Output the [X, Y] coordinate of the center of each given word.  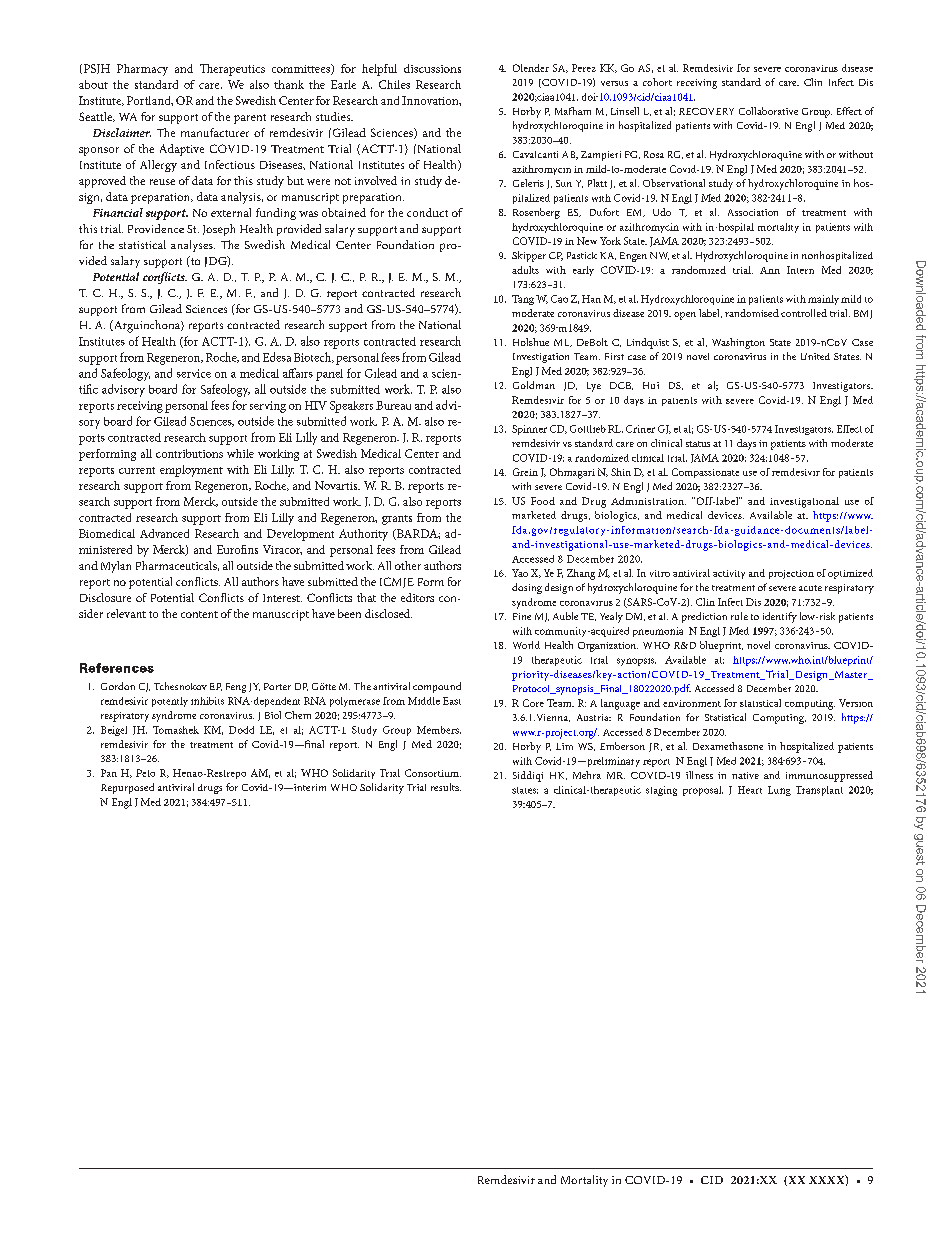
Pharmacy [142, 70]
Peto [145, 773]
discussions [432, 68]
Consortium [433, 773]
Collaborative [768, 111]
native [745, 775]
